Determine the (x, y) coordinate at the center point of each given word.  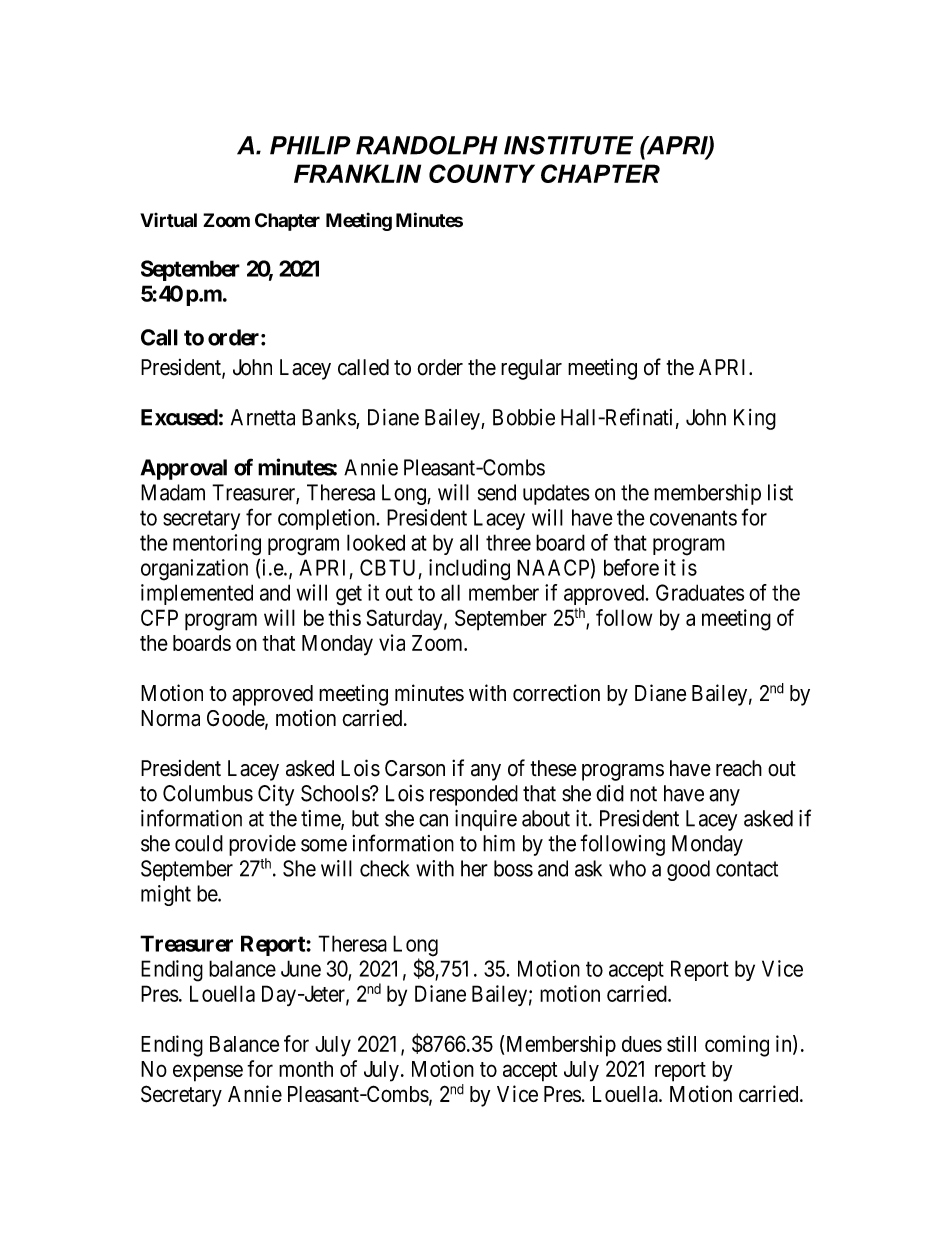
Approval (184, 469)
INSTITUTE (568, 145)
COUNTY (482, 173)
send (497, 492)
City (276, 795)
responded (474, 795)
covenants (693, 518)
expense (208, 1073)
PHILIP (310, 145)
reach (739, 768)
